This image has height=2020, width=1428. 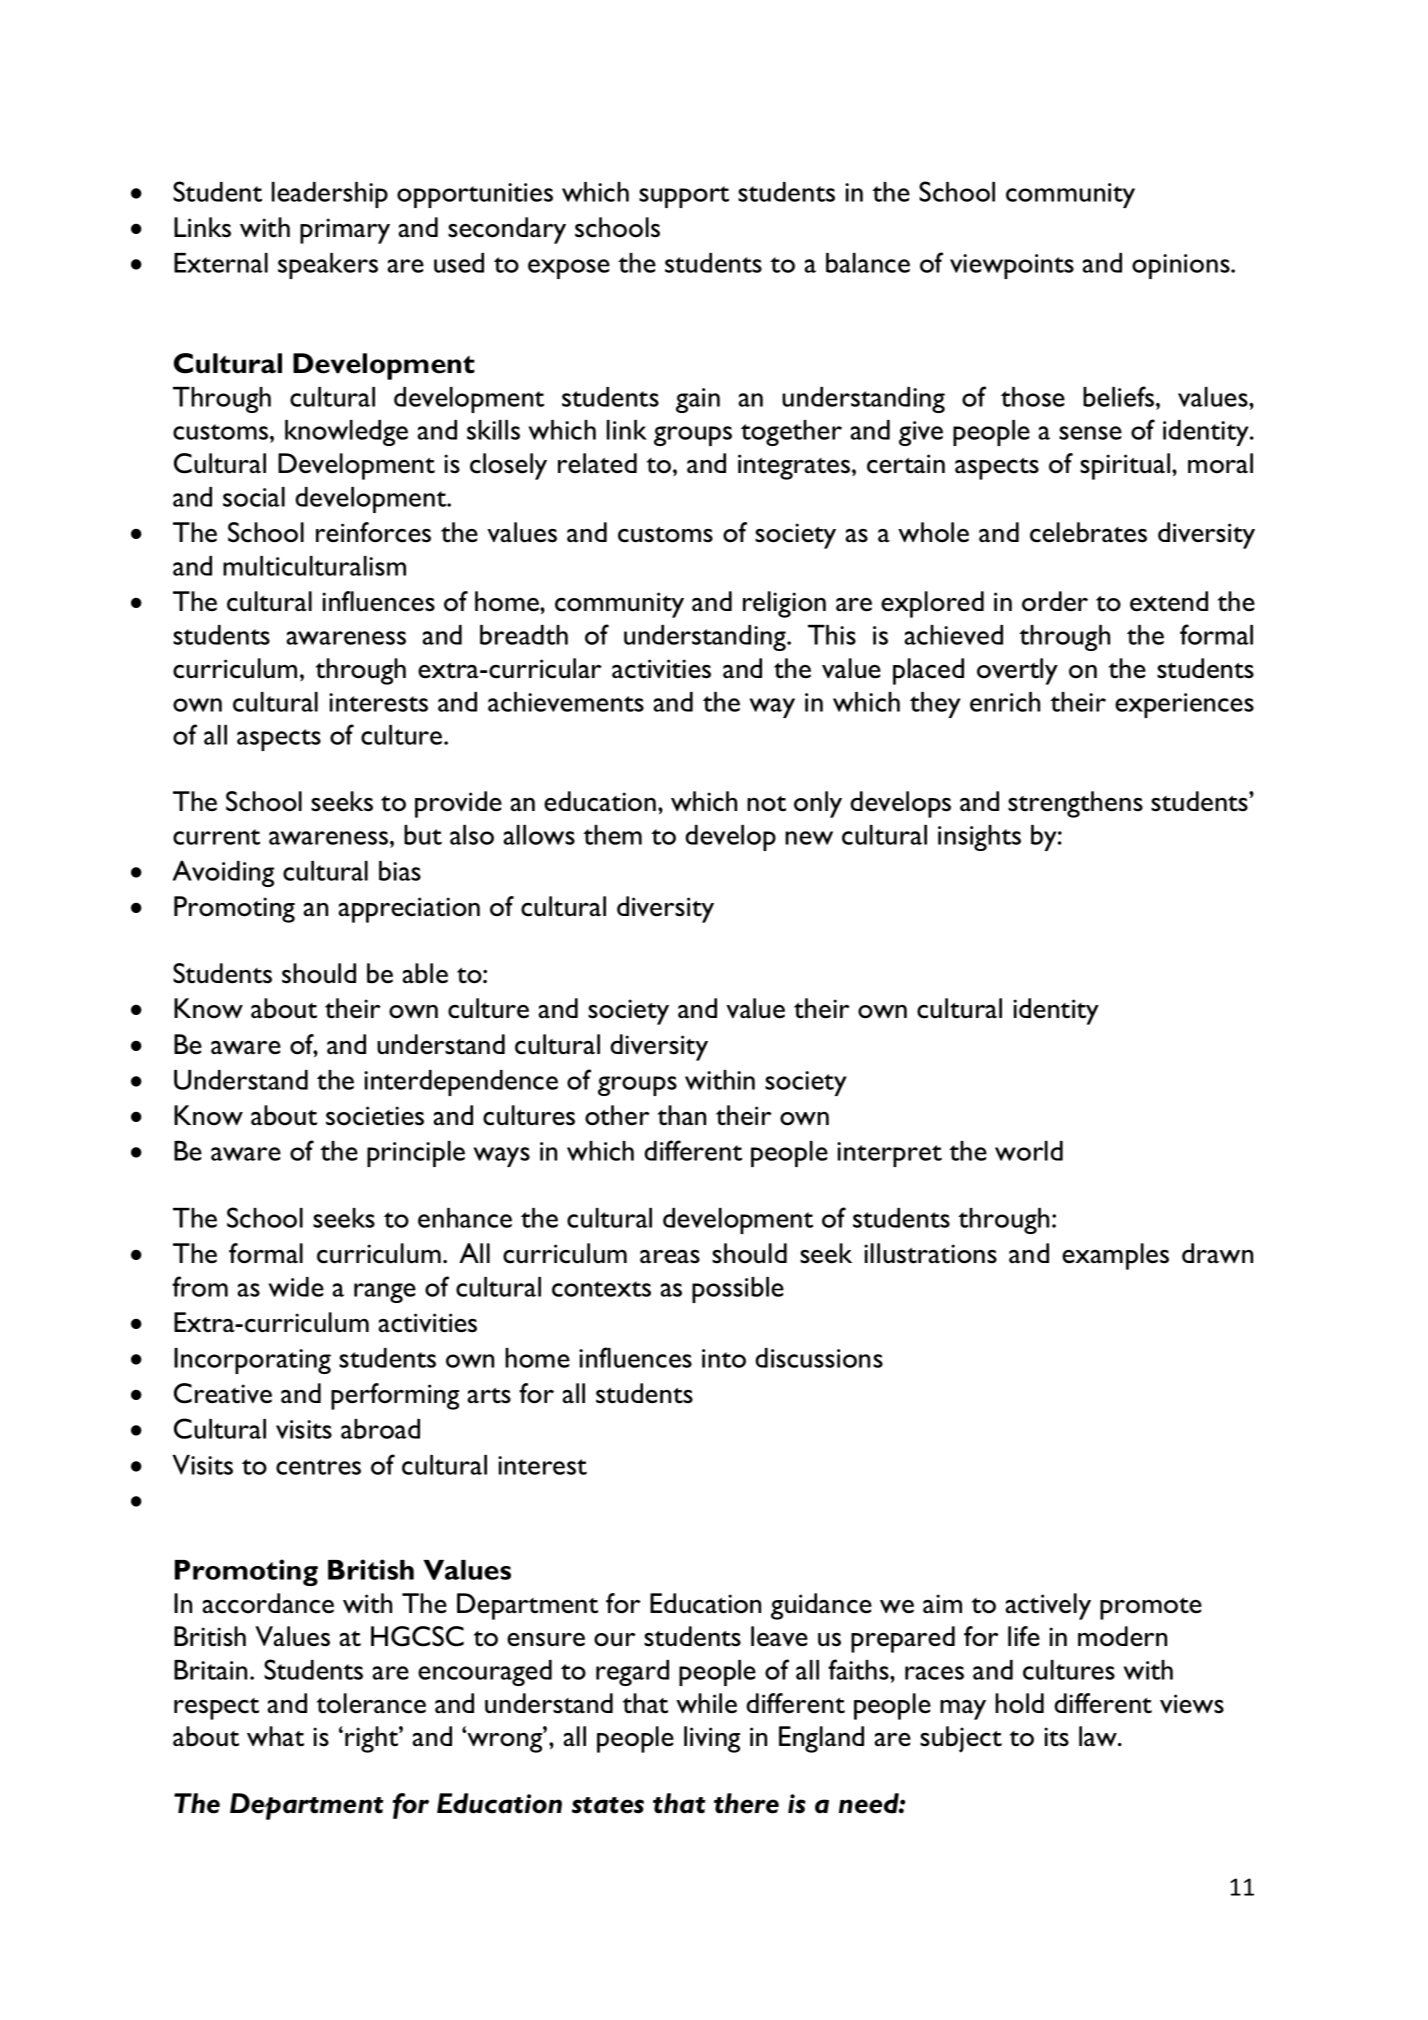 What do you see at coordinates (682, 1115) in the image?
I see `than` at bounding box center [682, 1115].
